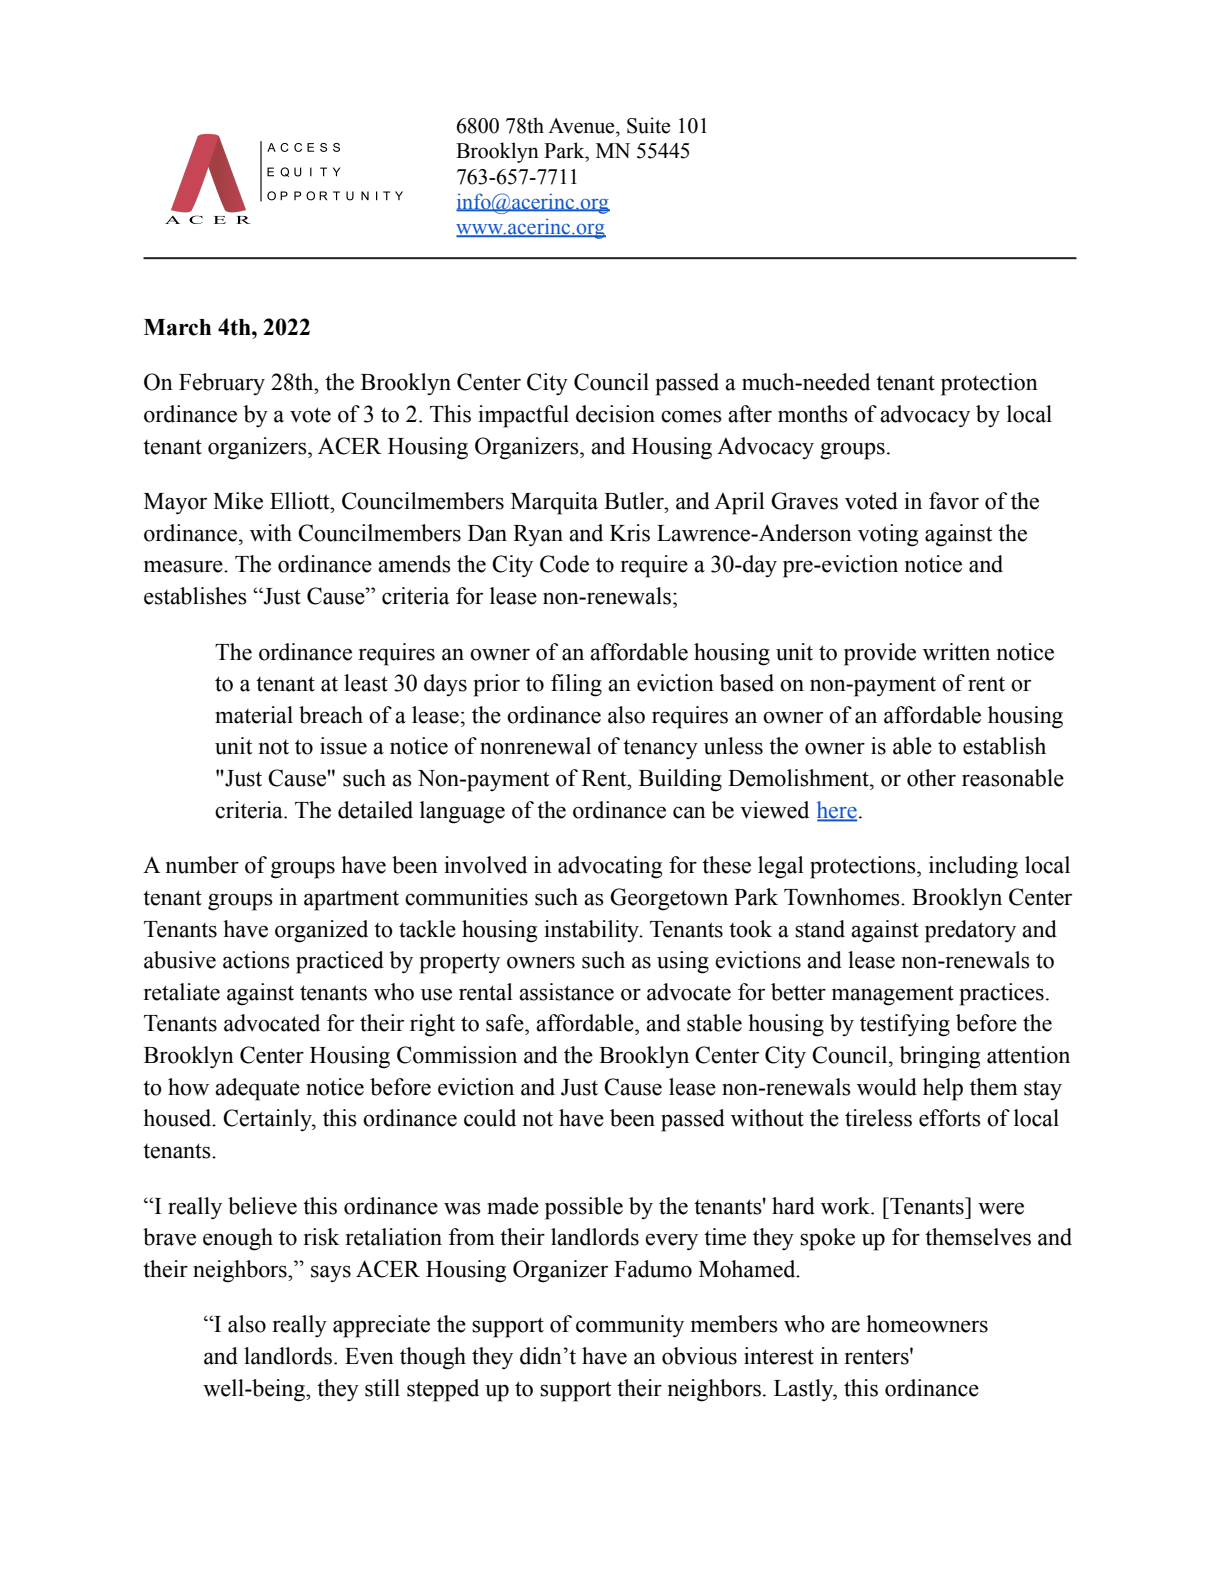 The image size is (1220, 1579). I want to click on Even, so click(369, 1356).
